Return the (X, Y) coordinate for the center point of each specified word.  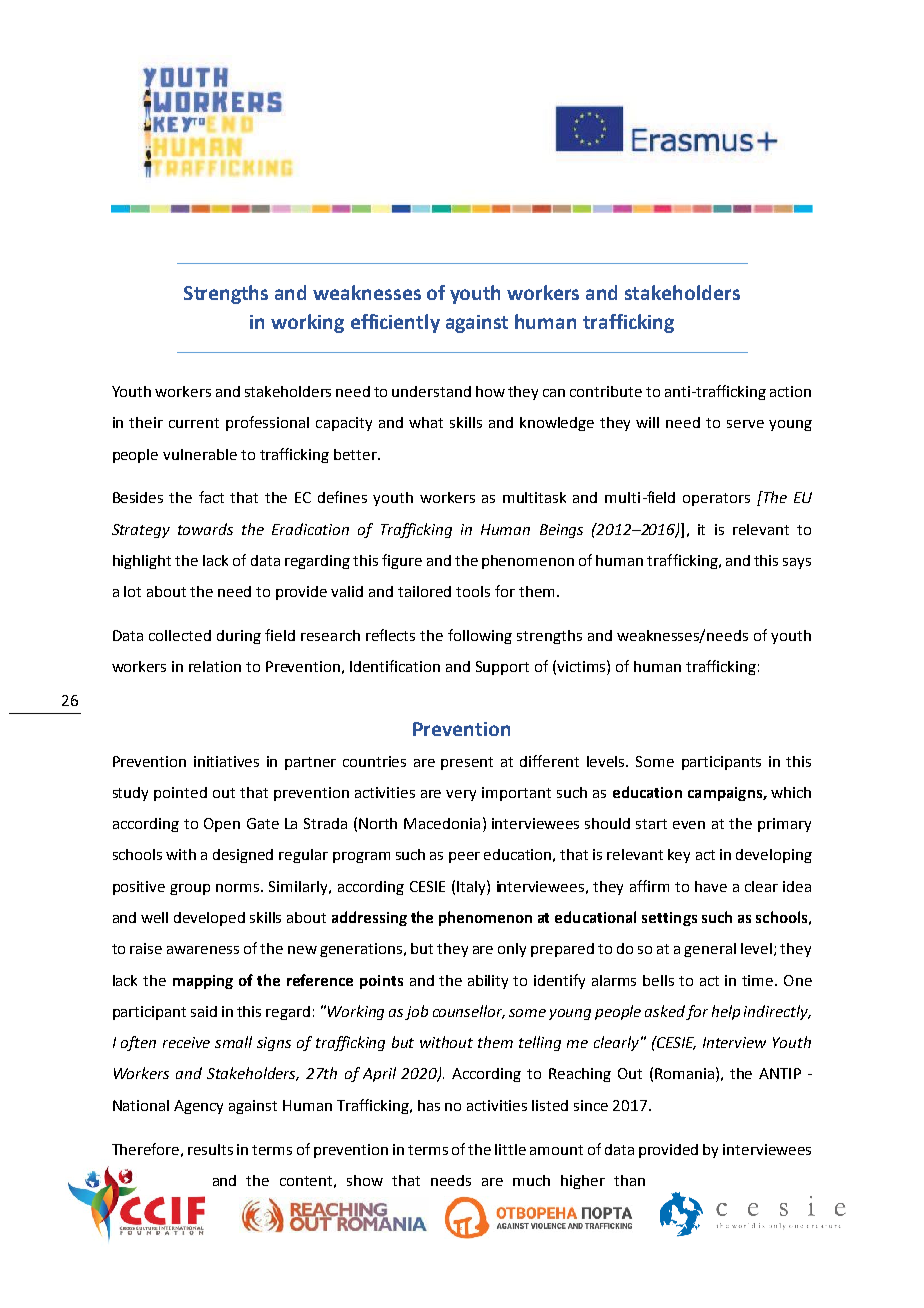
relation (215, 666)
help (726, 1012)
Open (222, 825)
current (194, 423)
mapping (203, 982)
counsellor (469, 1012)
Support (502, 668)
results (210, 1149)
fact (211, 497)
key (679, 856)
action (790, 391)
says (797, 563)
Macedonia (442, 823)
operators (716, 499)
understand (431, 391)
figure (402, 561)
